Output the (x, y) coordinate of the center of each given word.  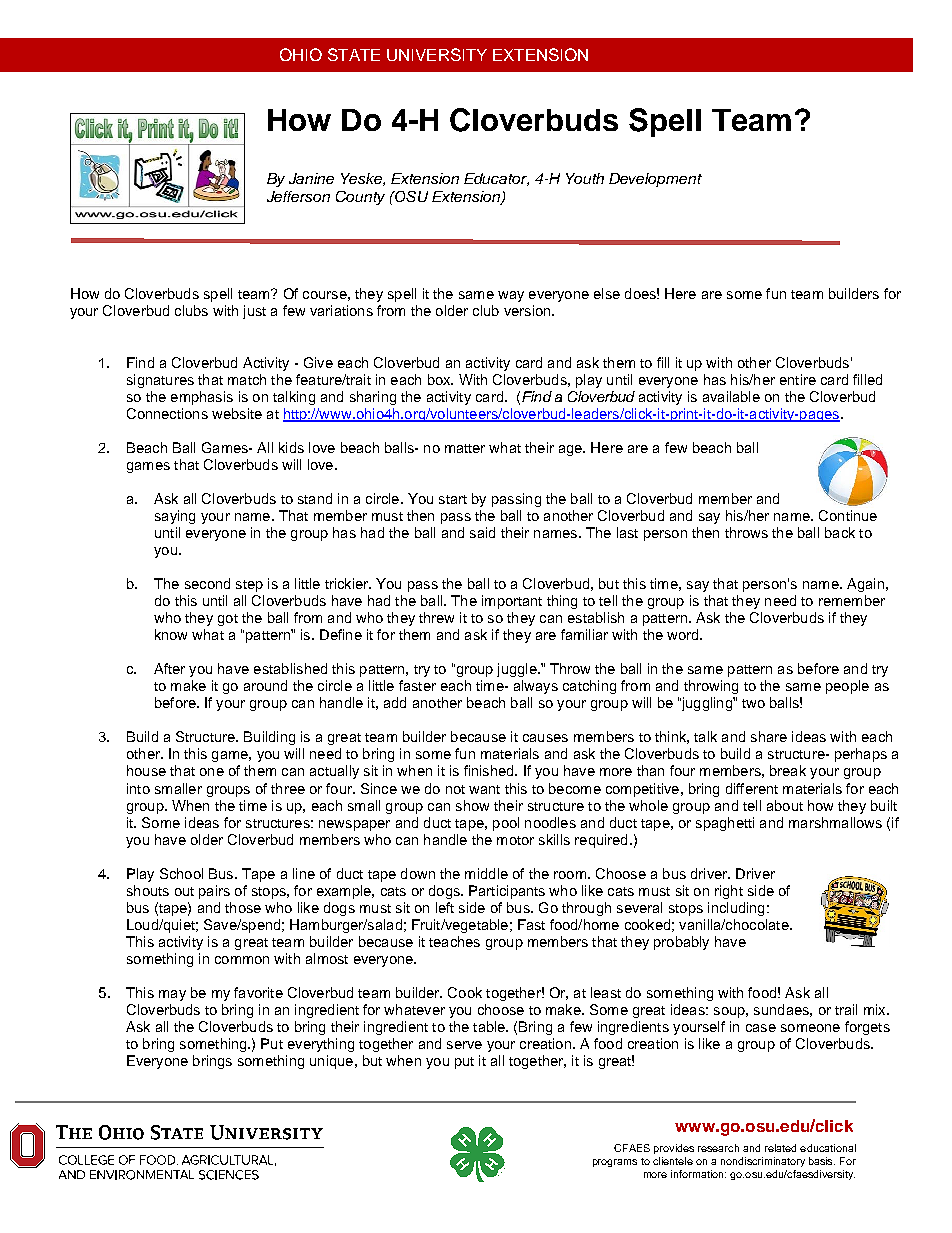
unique (331, 1062)
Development (655, 180)
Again (865, 585)
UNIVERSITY (437, 54)
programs (615, 1163)
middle (486, 873)
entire (798, 379)
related (780, 1148)
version (528, 310)
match (247, 379)
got (228, 620)
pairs (214, 892)
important (512, 602)
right (729, 892)
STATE (354, 54)
